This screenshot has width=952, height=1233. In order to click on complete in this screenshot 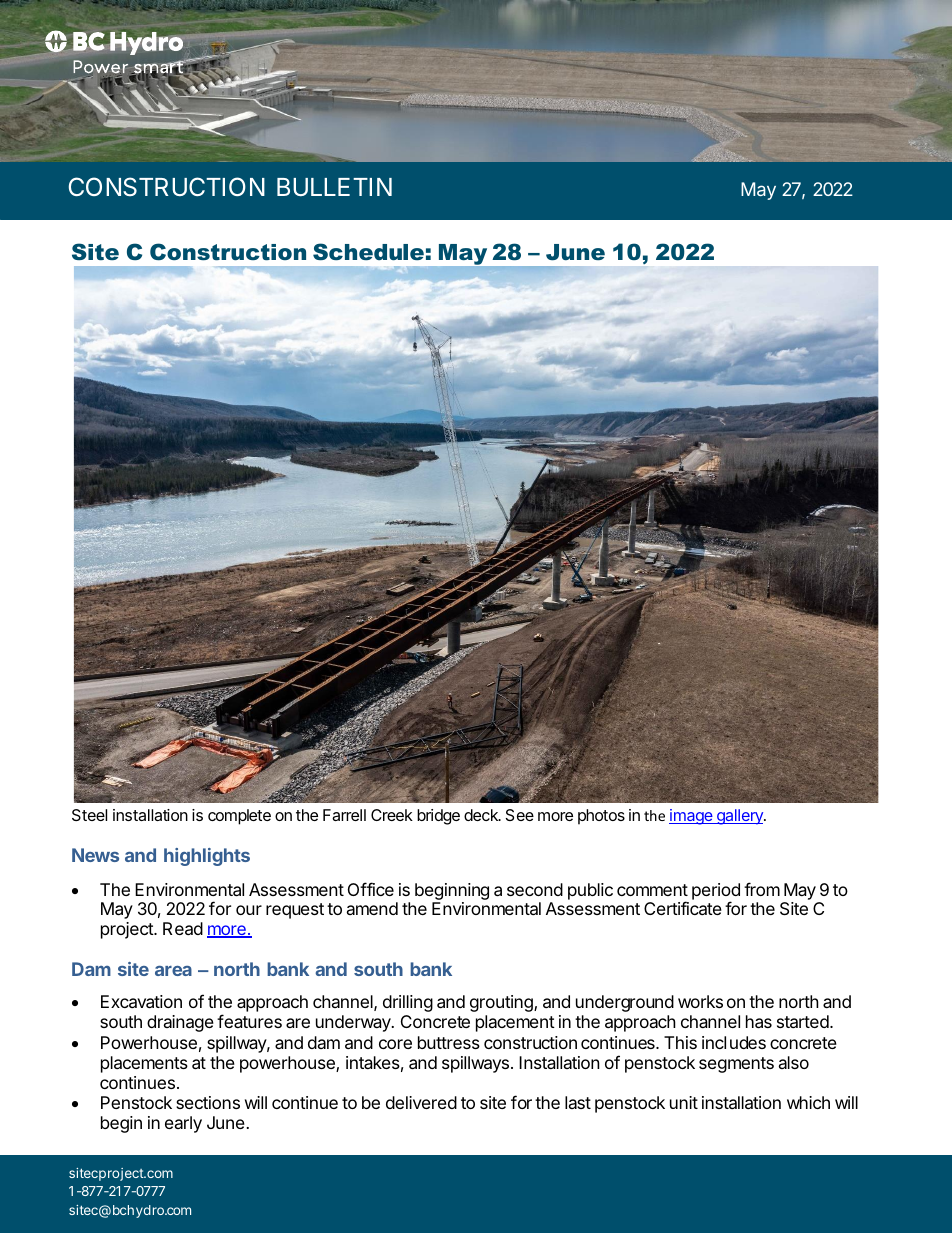, I will do `click(239, 817)`.
